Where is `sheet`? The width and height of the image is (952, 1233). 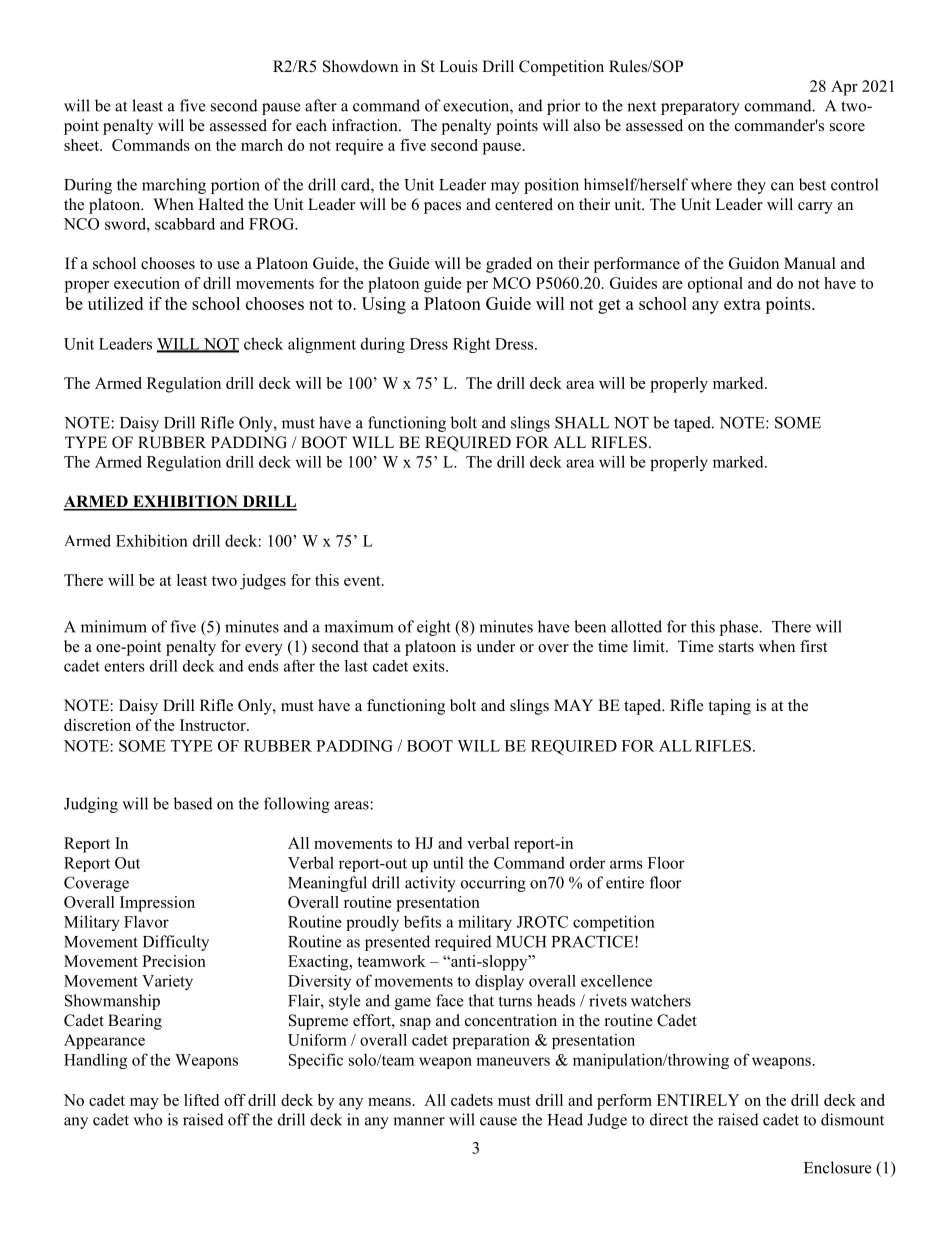
sheet is located at coordinates (82, 145).
